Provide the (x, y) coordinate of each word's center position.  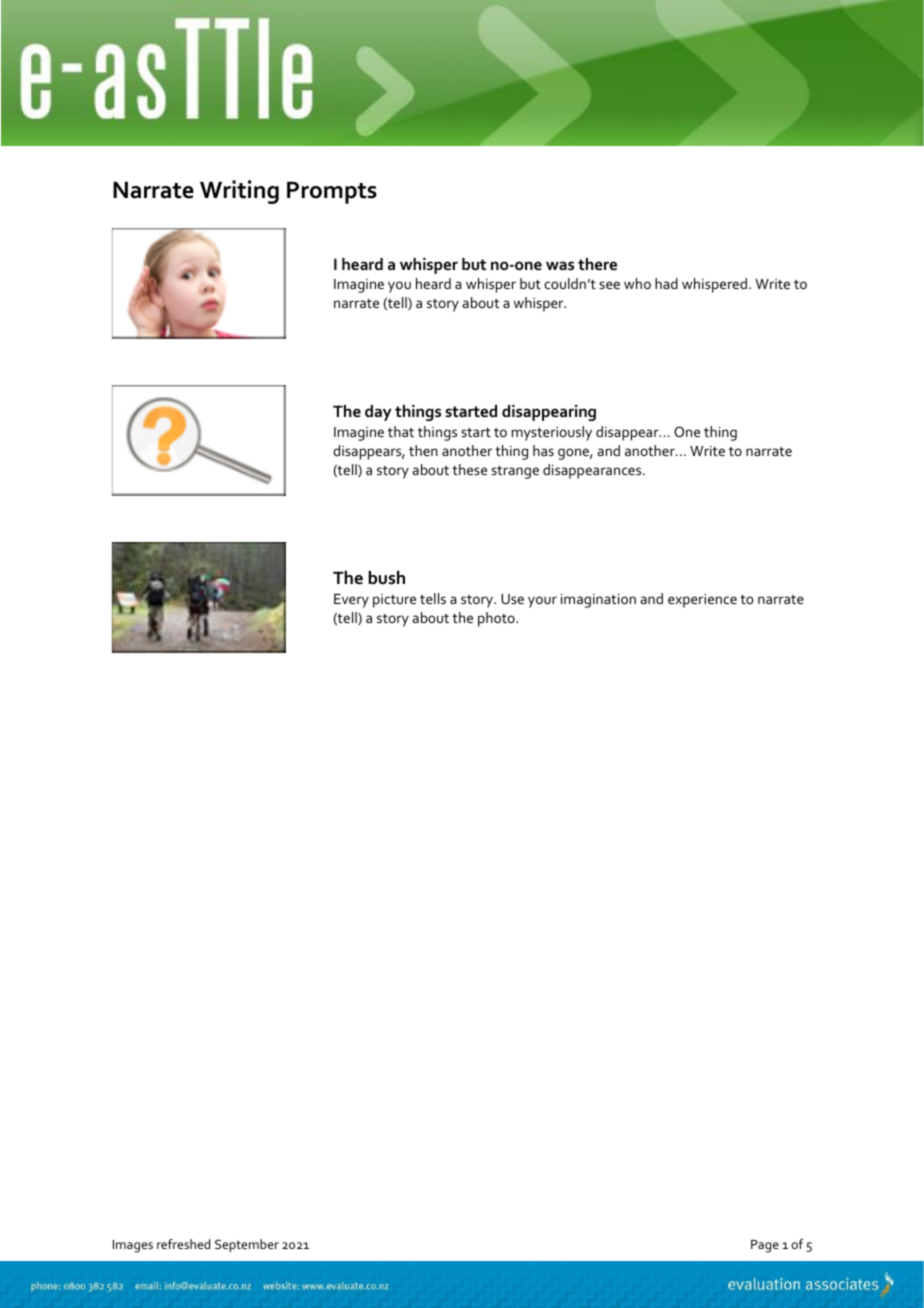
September (247, 1245)
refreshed (183, 1244)
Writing (239, 192)
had (666, 283)
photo (497, 619)
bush (386, 578)
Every (351, 601)
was (560, 265)
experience (702, 601)
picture (394, 601)
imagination (598, 601)
